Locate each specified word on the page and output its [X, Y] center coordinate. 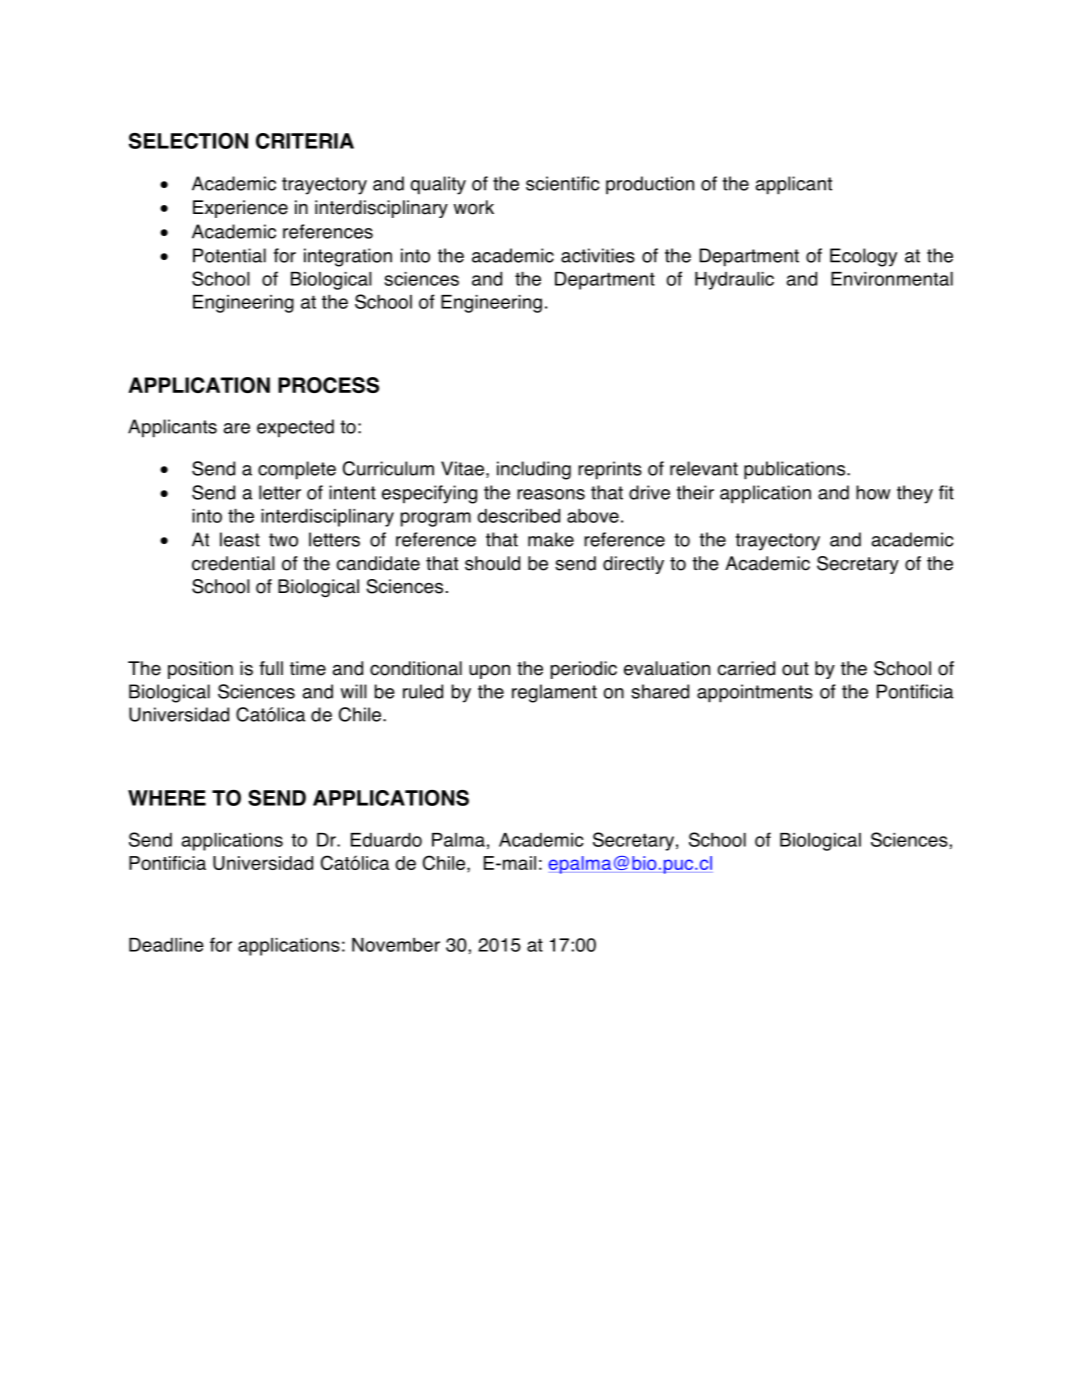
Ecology [863, 257]
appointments [755, 693]
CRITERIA [305, 141]
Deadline [166, 944]
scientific [562, 183]
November [396, 944]
